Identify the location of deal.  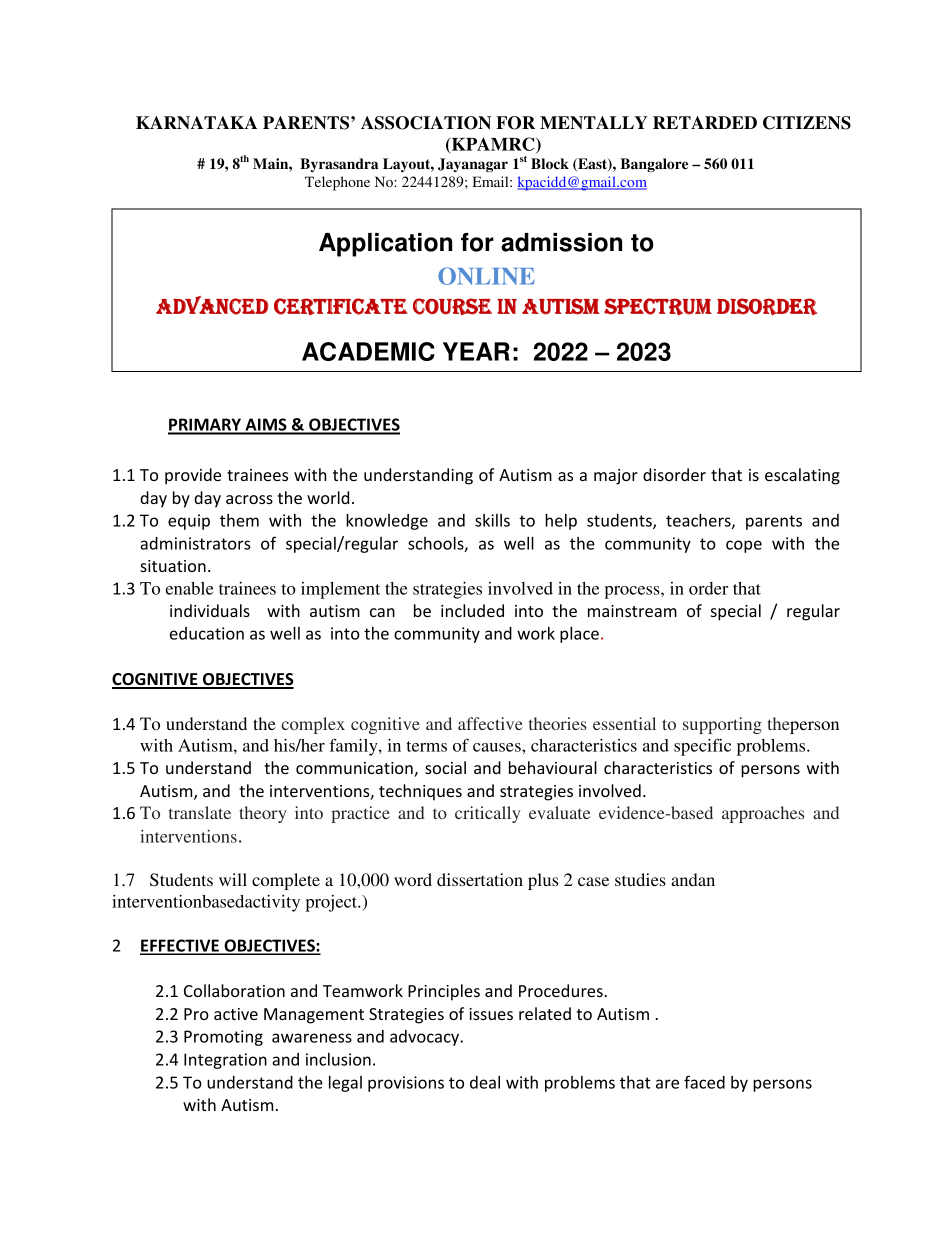
(485, 1082).
